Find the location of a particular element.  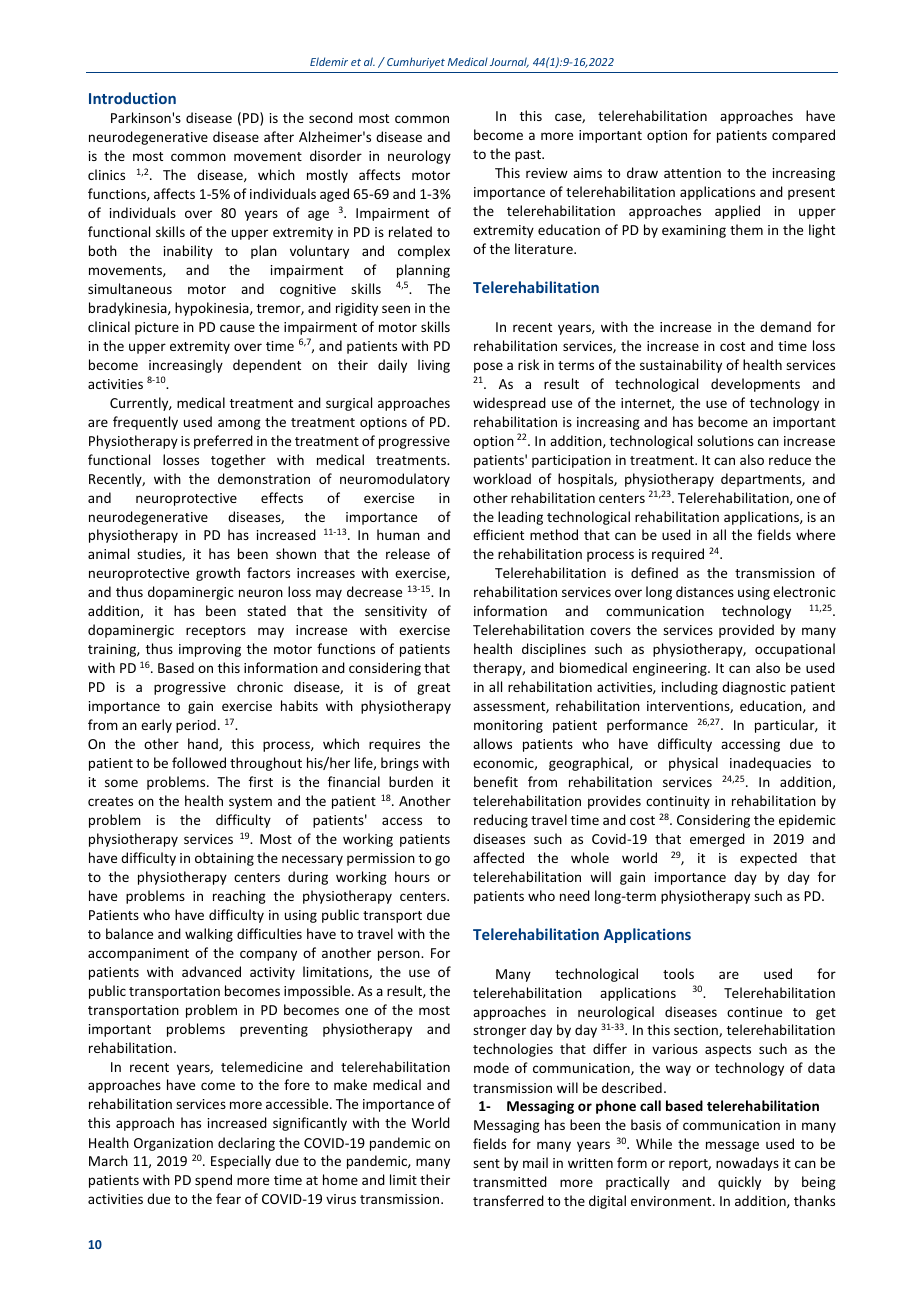

receptors is located at coordinates (216, 632).
